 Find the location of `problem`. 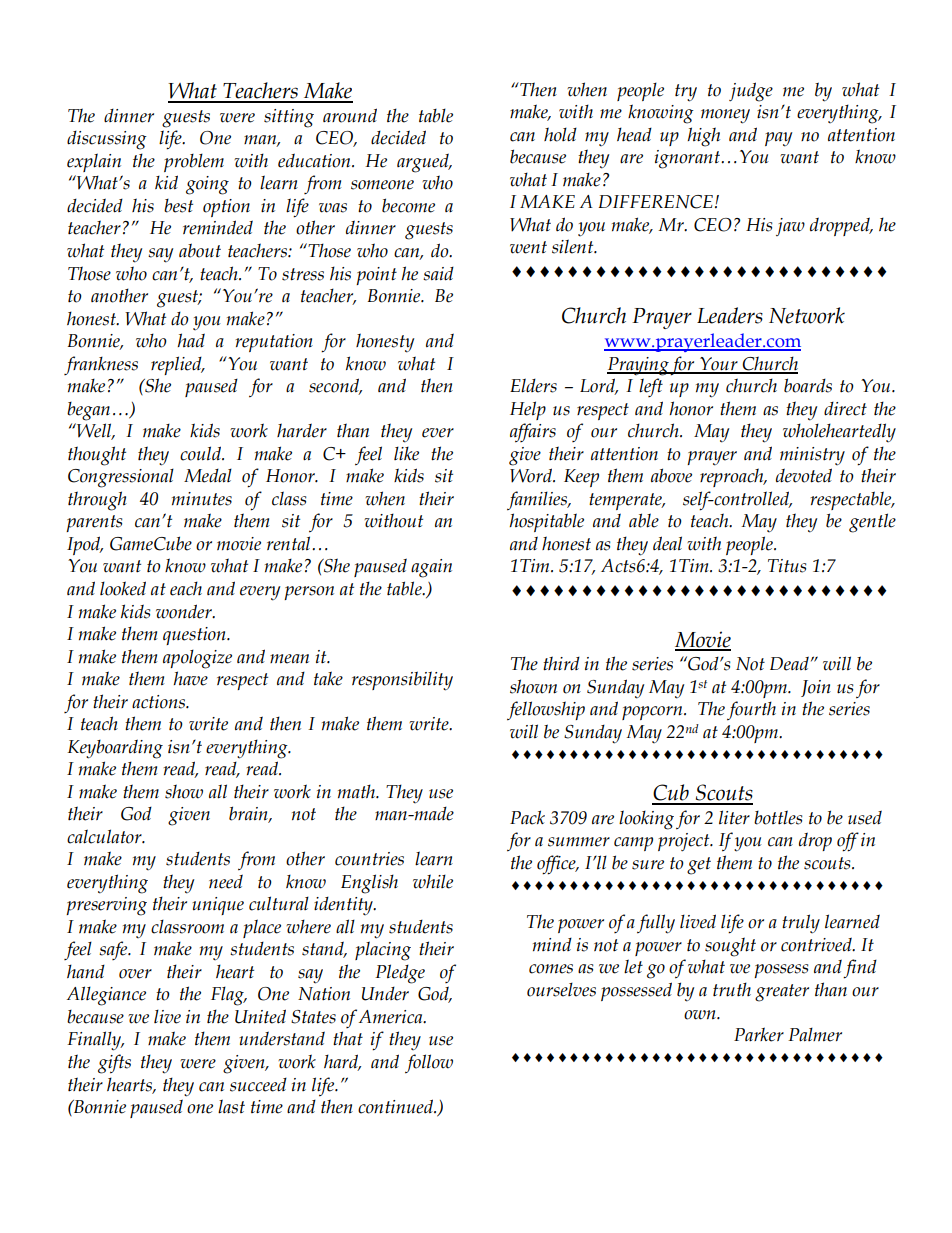

problem is located at coordinates (194, 162).
